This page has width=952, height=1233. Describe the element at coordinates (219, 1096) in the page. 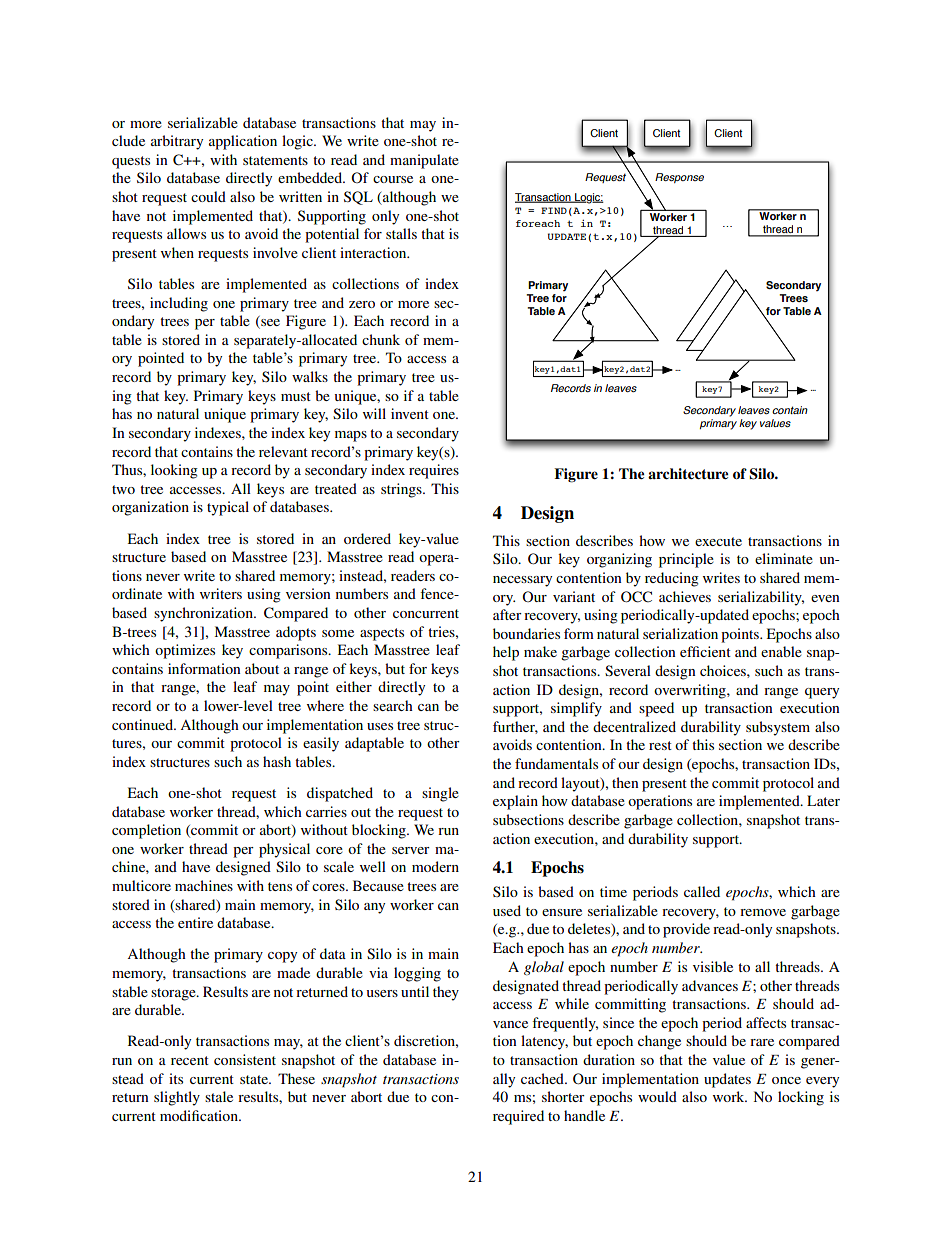

I see `stale` at that location.
